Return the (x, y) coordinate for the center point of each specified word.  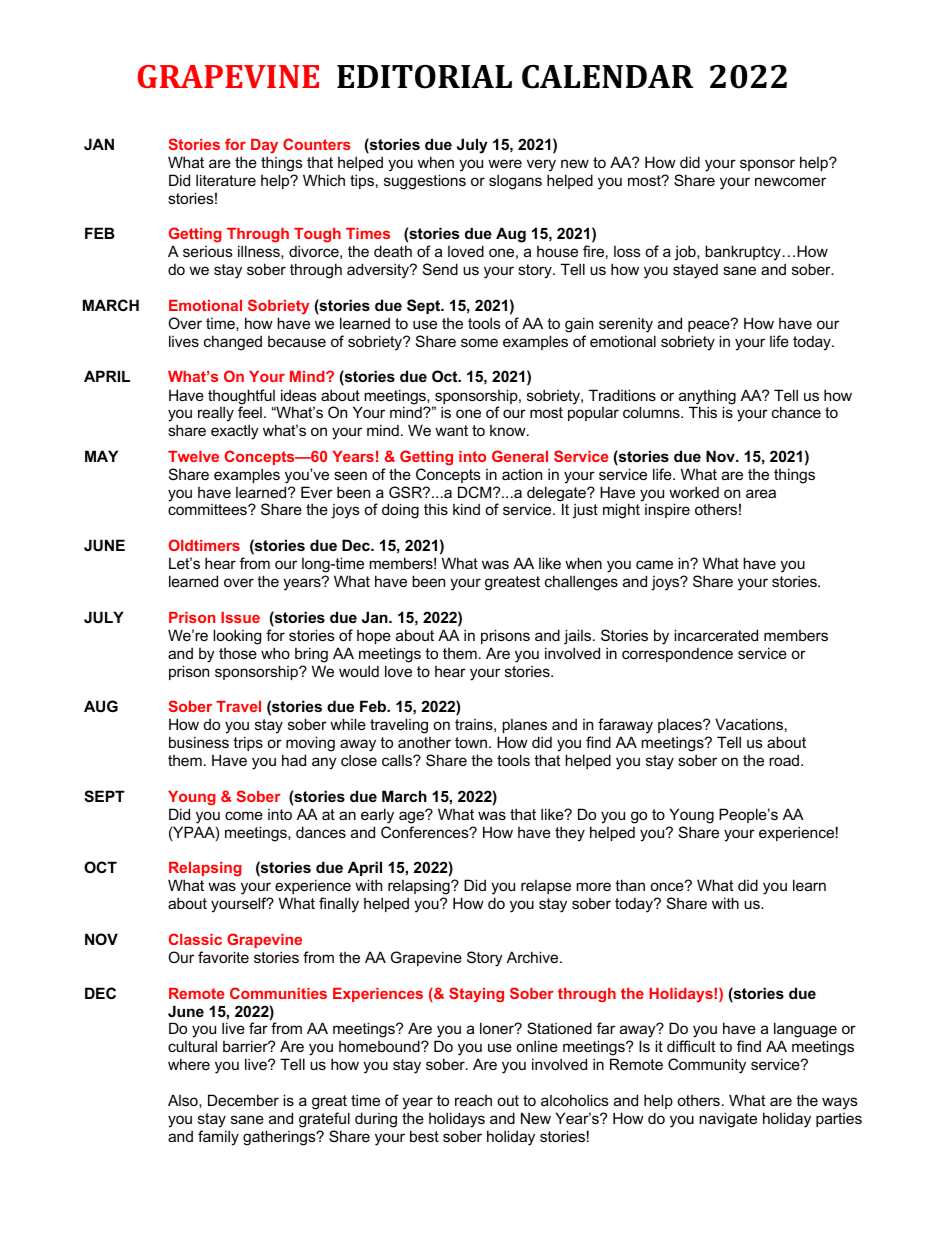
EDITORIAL (424, 77)
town (471, 742)
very (541, 165)
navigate (728, 1120)
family (218, 1138)
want (451, 430)
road (785, 760)
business (199, 742)
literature (226, 180)
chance (796, 412)
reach (473, 1100)
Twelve (193, 456)
